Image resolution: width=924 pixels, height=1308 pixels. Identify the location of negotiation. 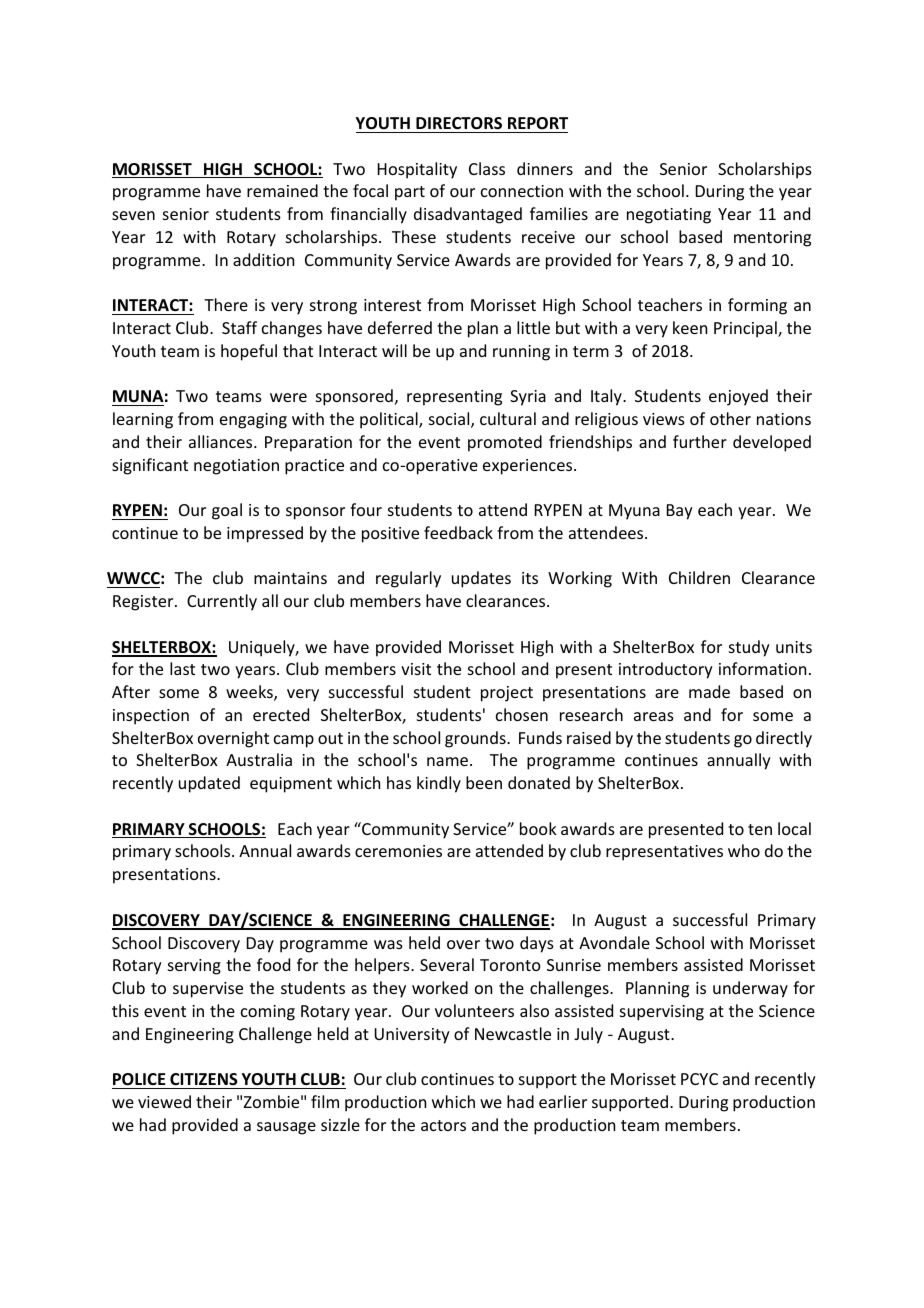
(236, 467).
